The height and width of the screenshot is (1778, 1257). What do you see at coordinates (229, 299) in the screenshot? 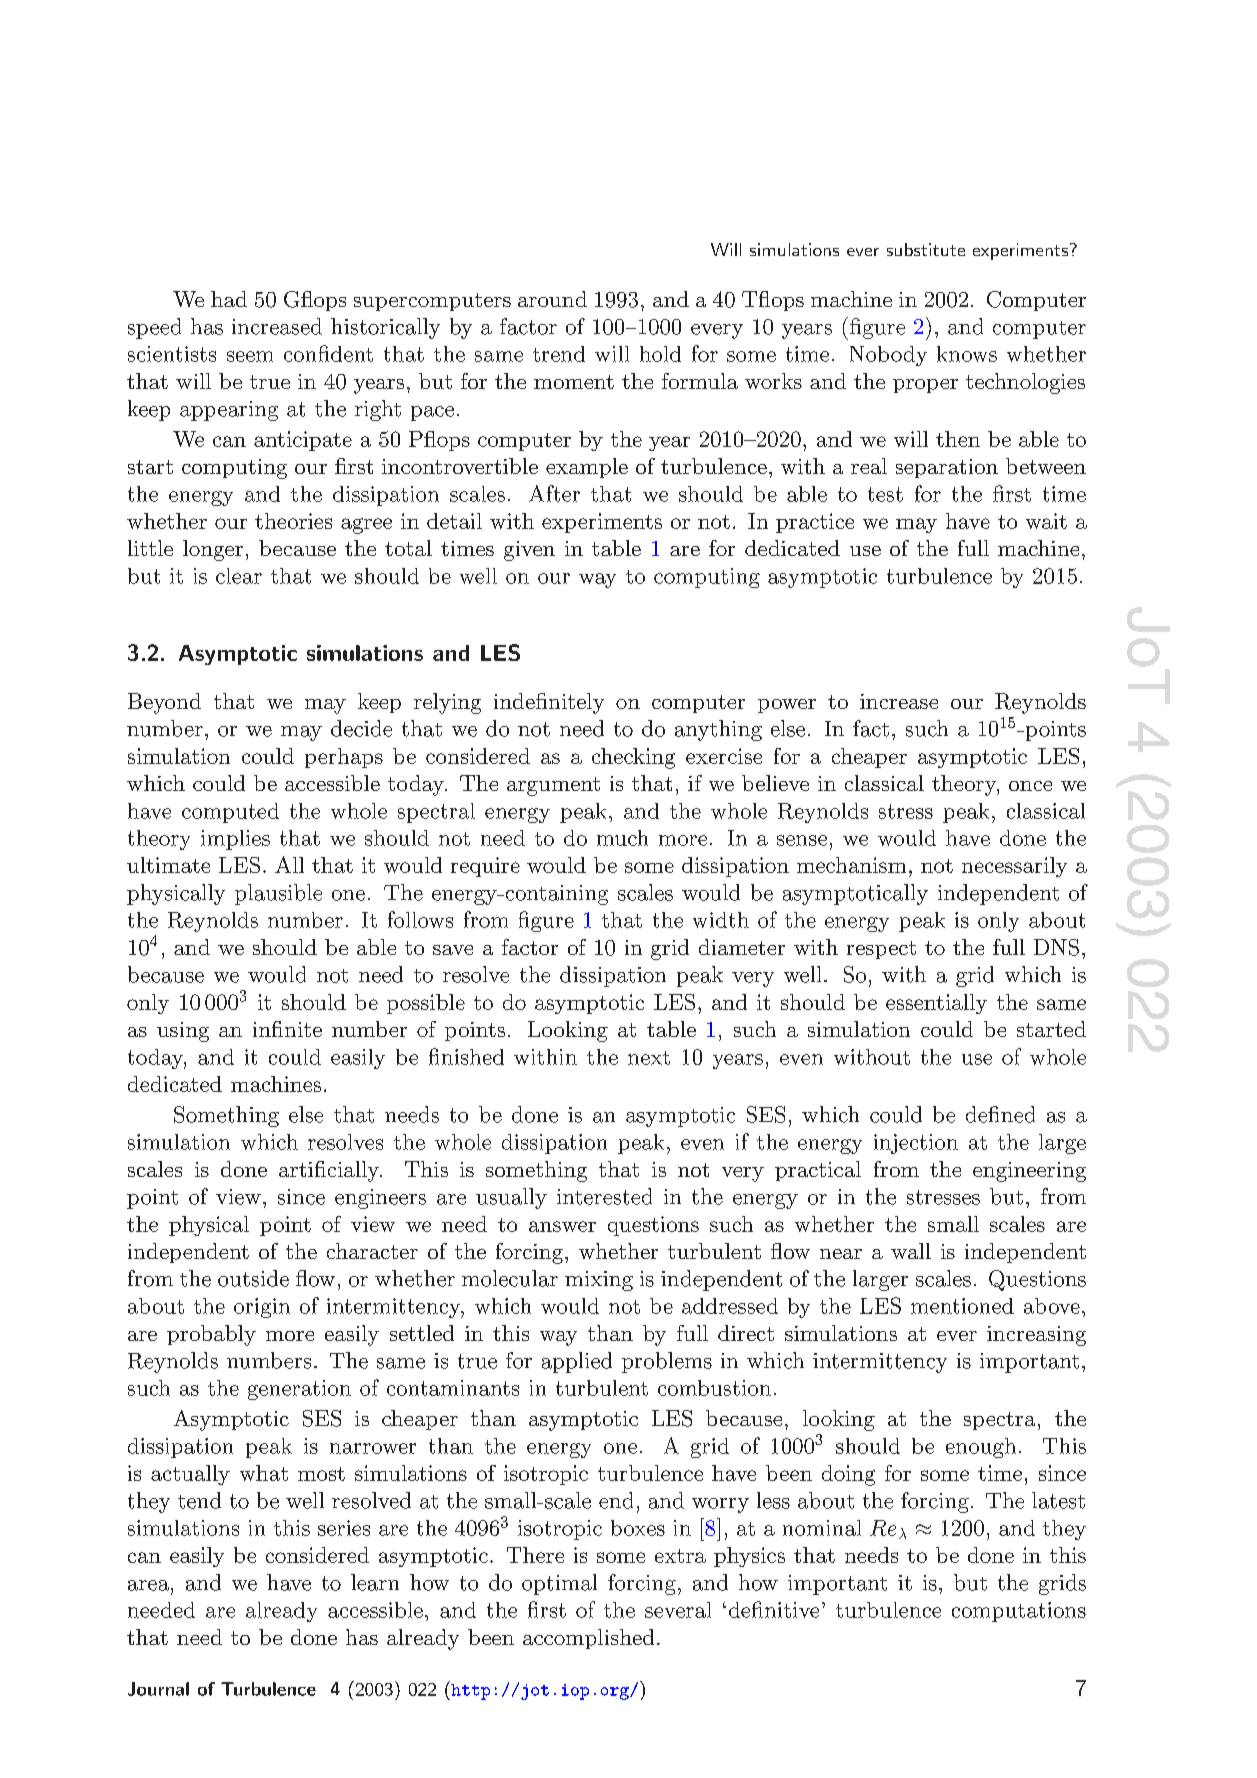
I see `had` at bounding box center [229, 299].
